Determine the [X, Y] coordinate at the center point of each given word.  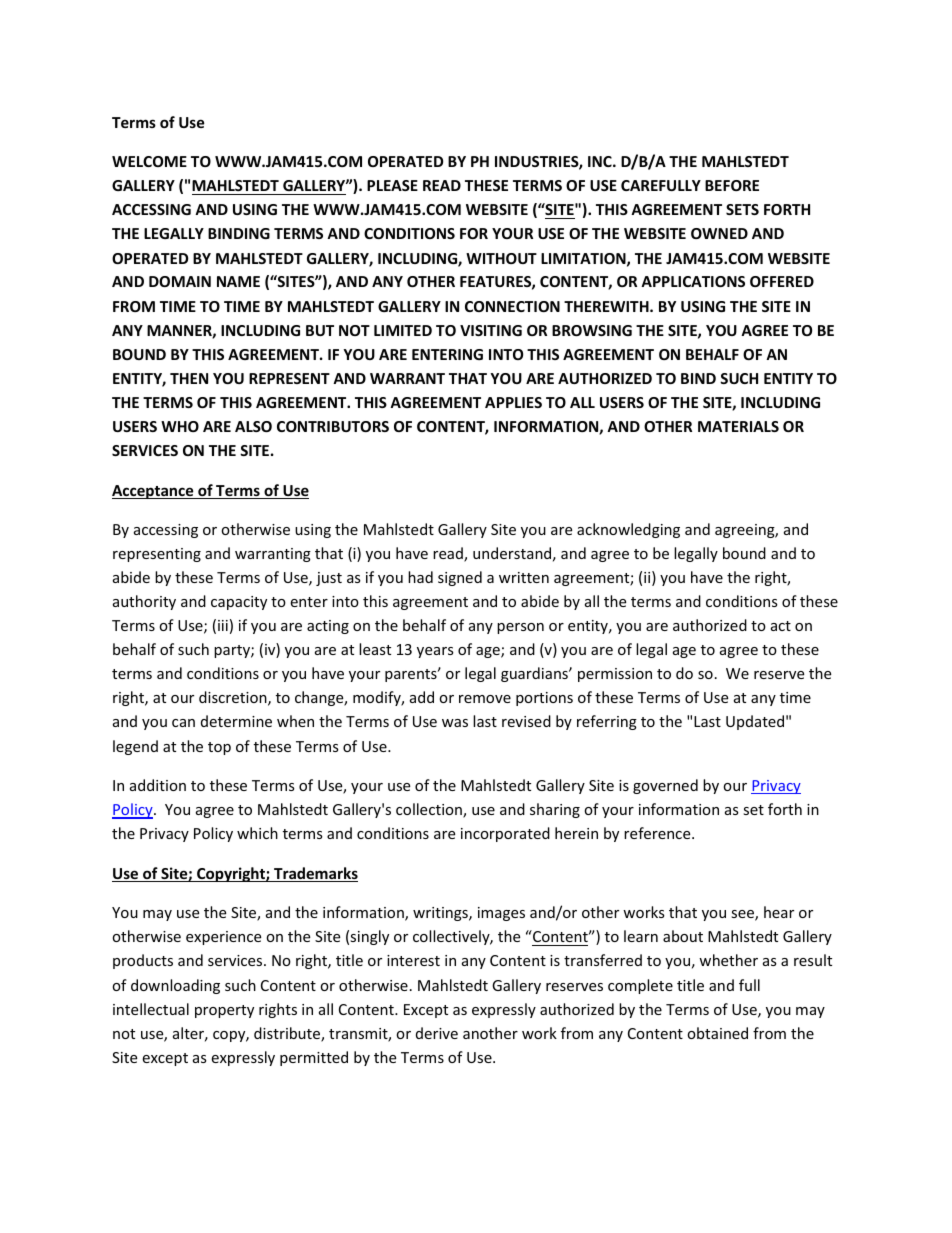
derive [437, 1033]
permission [615, 675]
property [224, 1011]
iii [223, 625]
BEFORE [732, 185]
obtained [717, 1033]
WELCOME [149, 161]
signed [460, 578]
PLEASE [392, 185]
